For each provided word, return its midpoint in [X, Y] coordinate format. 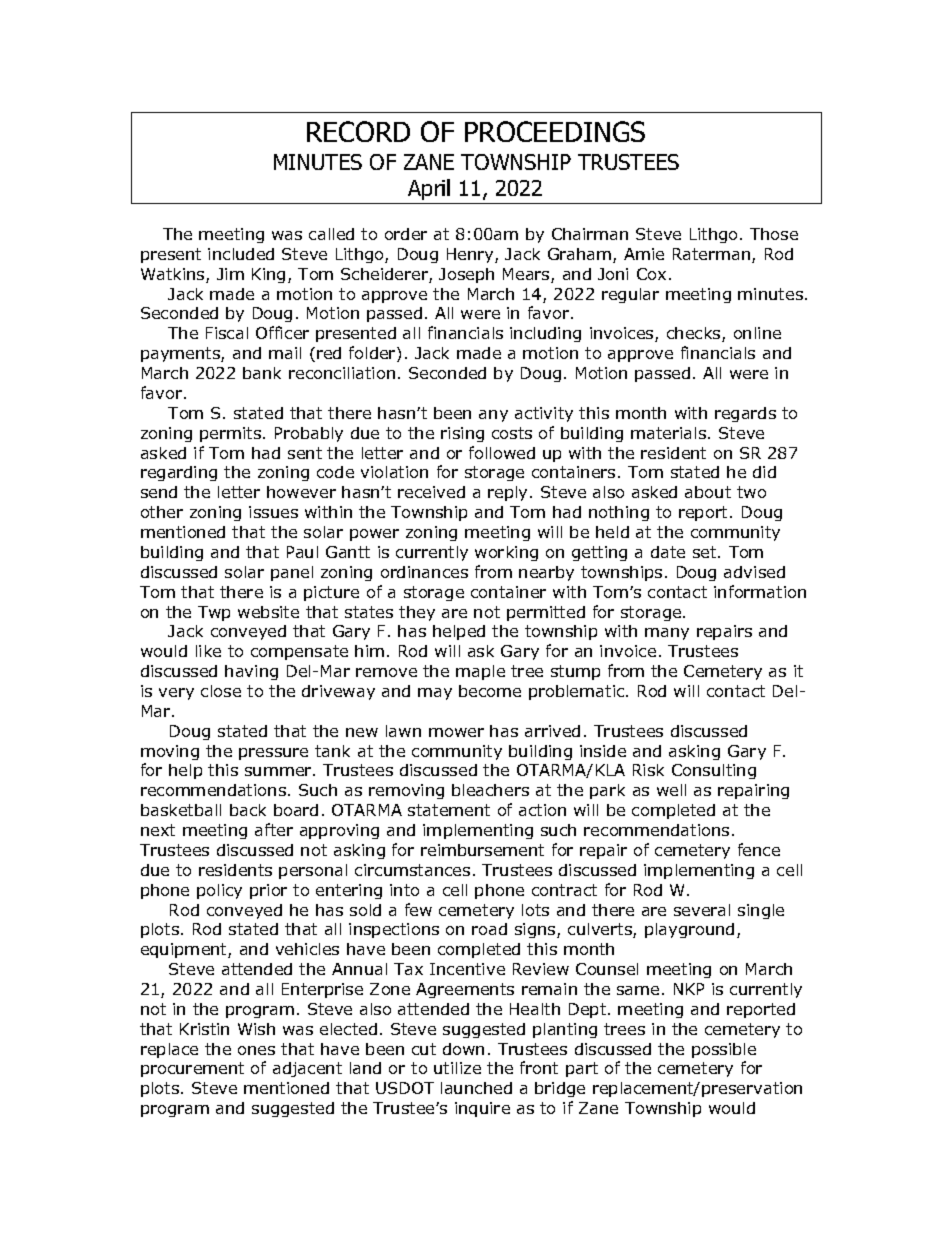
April [429, 189]
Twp [214, 613]
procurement [192, 1069]
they [417, 613]
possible [724, 1050]
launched [476, 1088]
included [241, 254]
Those [774, 234]
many [667, 634]
